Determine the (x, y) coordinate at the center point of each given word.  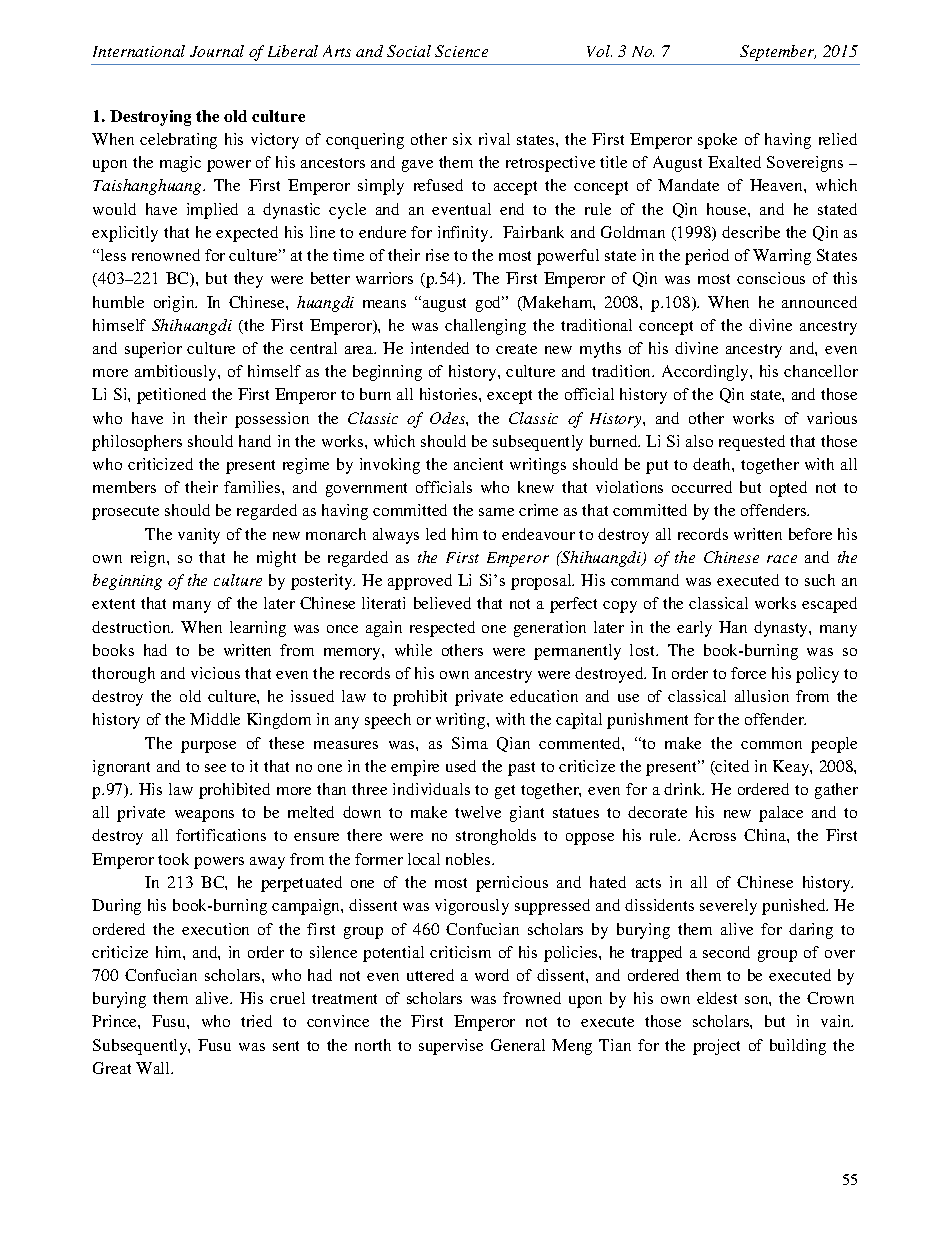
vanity (199, 536)
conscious (771, 278)
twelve (478, 812)
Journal (217, 51)
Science (461, 51)
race (782, 559)
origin (175, 304)
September (778, 53)
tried (256, 1021)
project (716, 1047)
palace (781, 814)
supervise (451, 1047)
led (436, 534)
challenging (485, 327)
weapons (204, 816)
